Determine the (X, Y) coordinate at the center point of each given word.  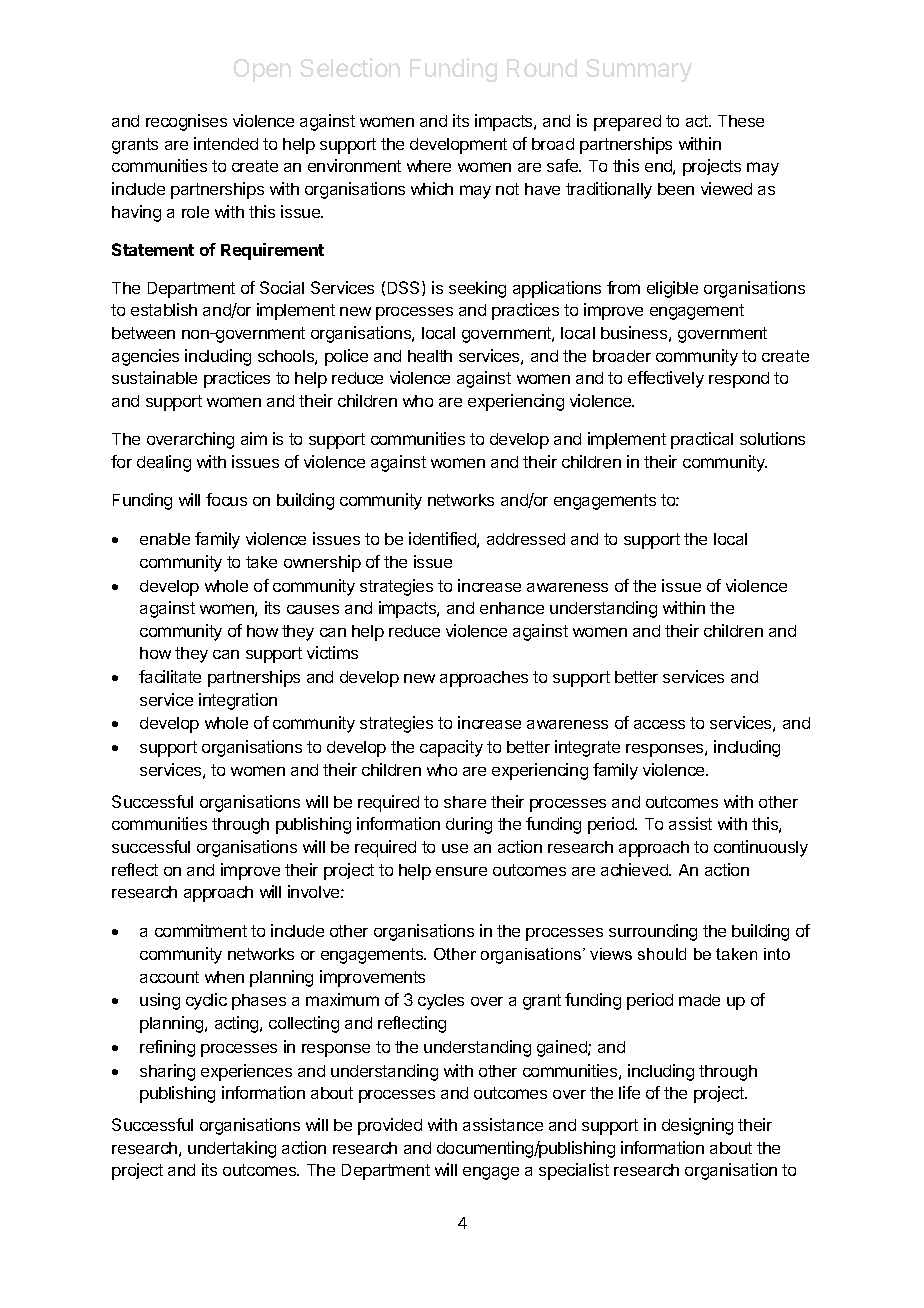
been (676, 189)
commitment (201, 930)
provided (390, 1126)
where (429, 166)
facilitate (170, 676)
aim (254, 438)
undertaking (232, 1149)
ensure (461, 871)
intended (226, 143)
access (659, 724)
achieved (635, 869)
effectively (666, 379)
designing (697, 1126)
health (430, 356)
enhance (512, 608)
